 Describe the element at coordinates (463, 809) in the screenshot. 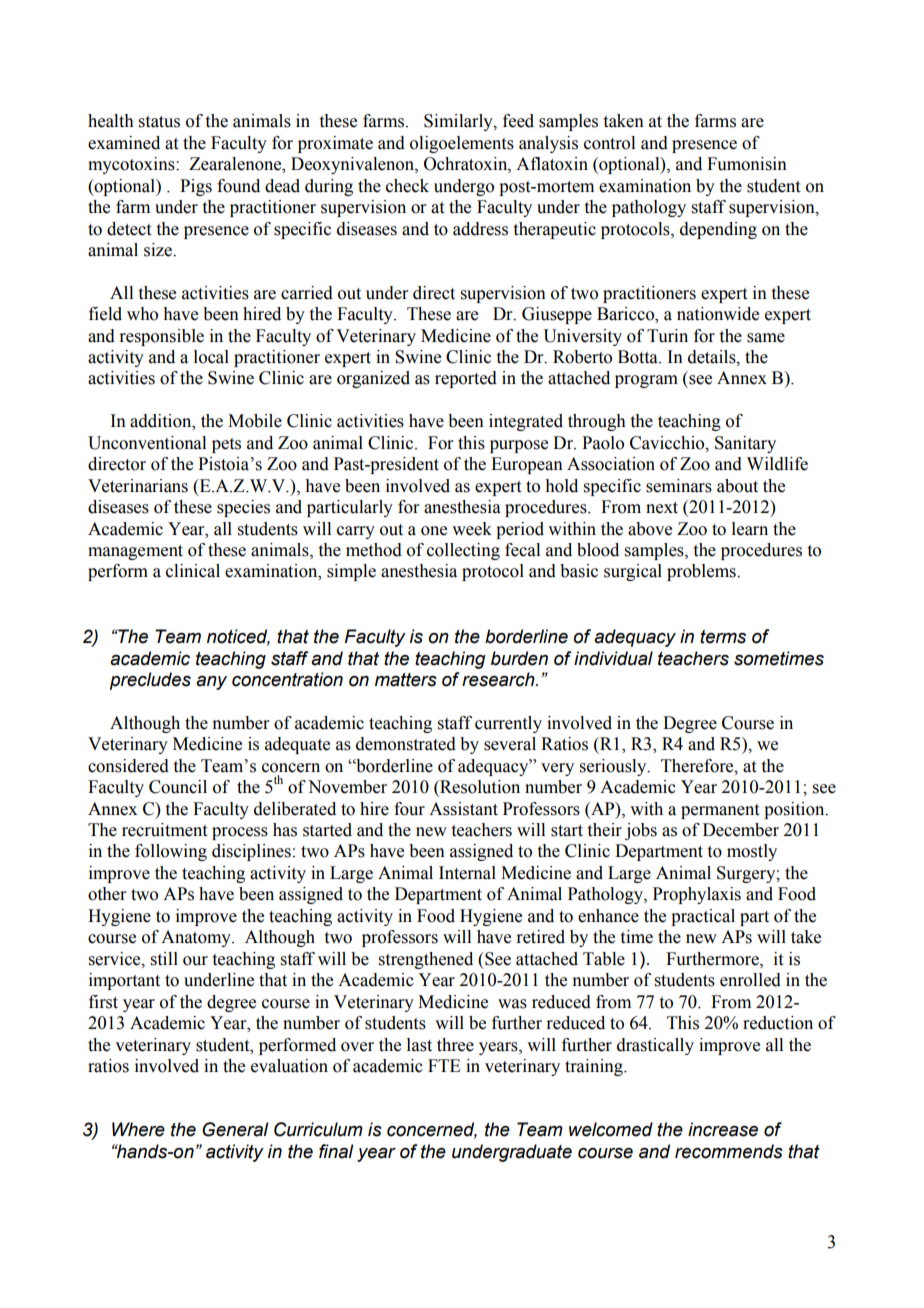

I see `Assistant` at that location.
